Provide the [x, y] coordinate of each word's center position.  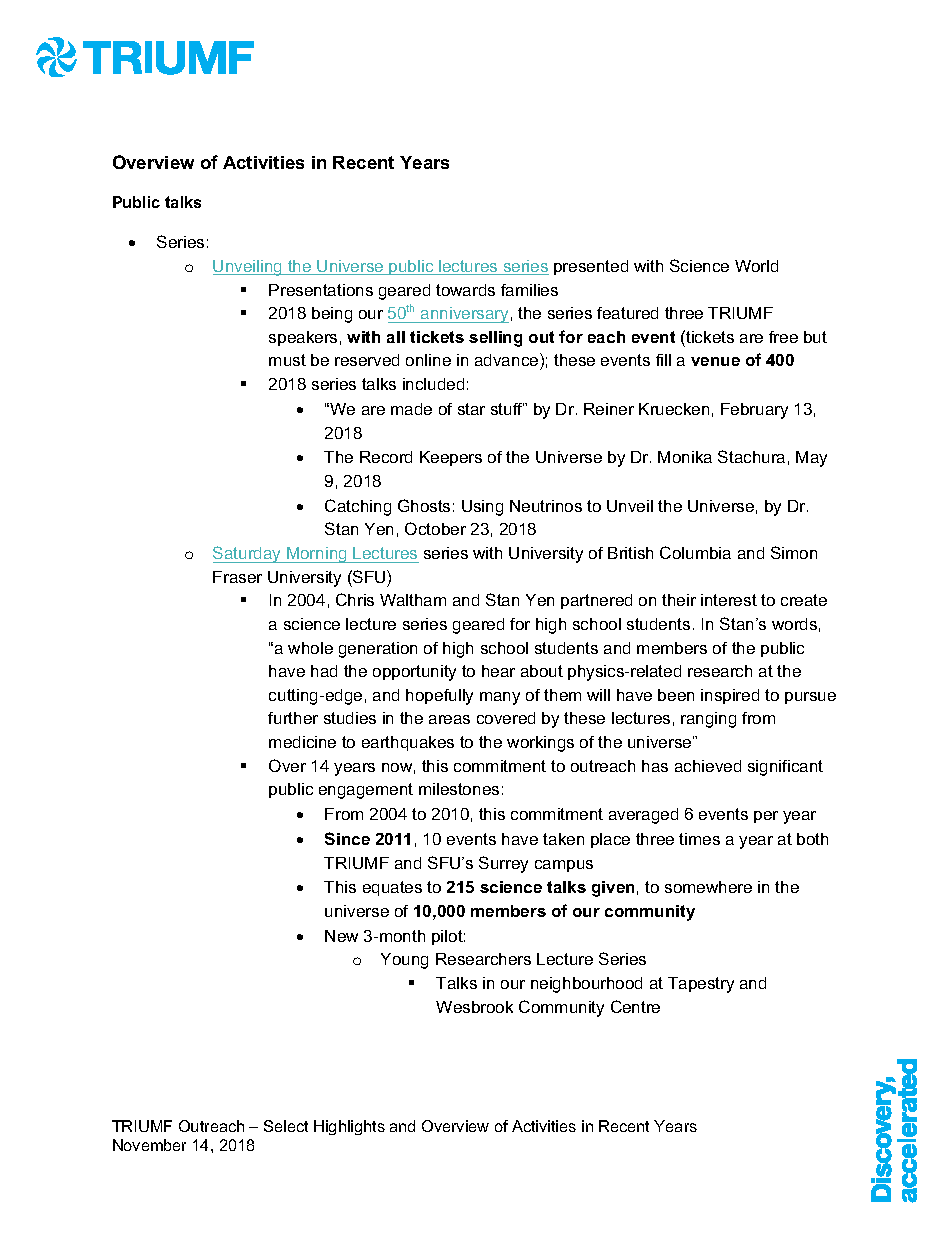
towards [465, 290]
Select [286, 1126]
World [756, 266]
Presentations [321, 290]
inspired [730, 696]
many [500, 698]
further [293, 718]
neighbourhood [586, 985]
